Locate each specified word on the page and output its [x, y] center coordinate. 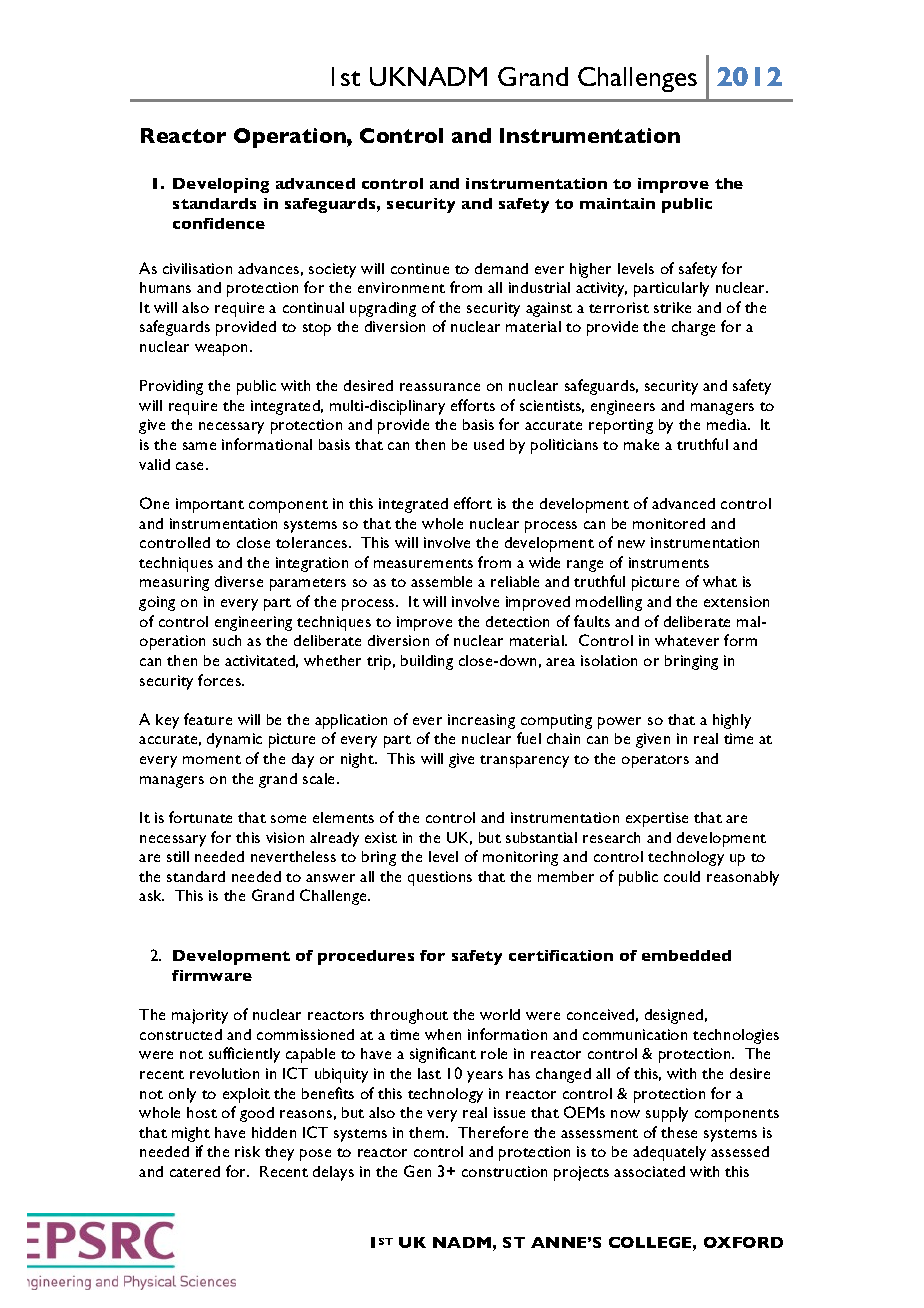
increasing [481, 721]
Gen [417, 1171]
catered [195, 1171]
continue [420, 268]
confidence [219, 223]
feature [208, 719]
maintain [617, 203]
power [619, 723]
